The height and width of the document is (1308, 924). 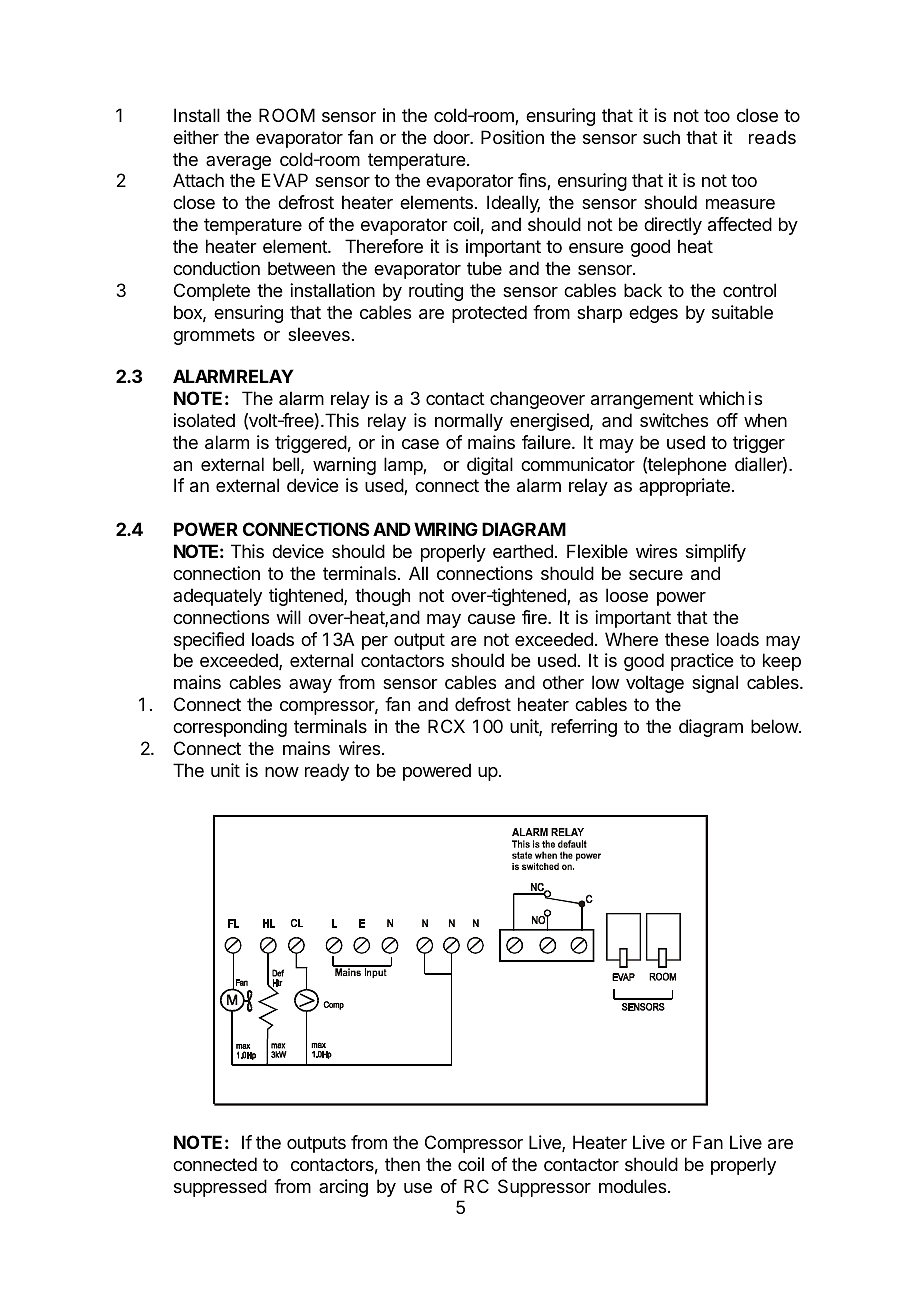 What do you see at coordinates (344, 466) in the document?
I see `warning` at bounding box center [344, 466].
